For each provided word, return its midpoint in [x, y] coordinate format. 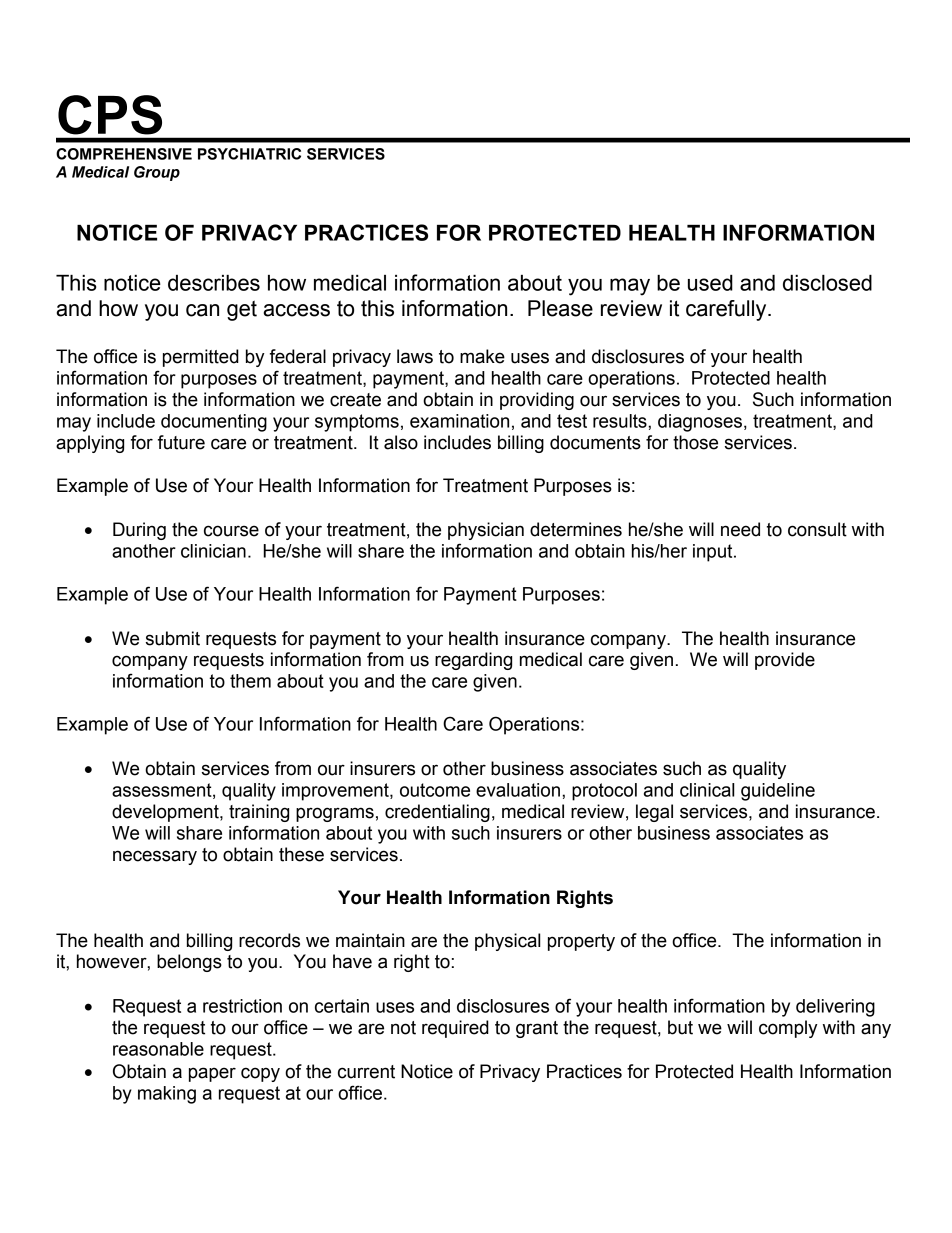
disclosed [827, 283]
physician [486, 531]
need [740, 529]
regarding [473, 661]
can [202, 310]
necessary [155, 857]
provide [785, 661]
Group [157, 173]
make [482, 356]
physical [507, 942]
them [250, 681]
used [710, 283]
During [139, 531]
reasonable [158, 1049]
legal [654, 813]
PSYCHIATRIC [249, 154]
